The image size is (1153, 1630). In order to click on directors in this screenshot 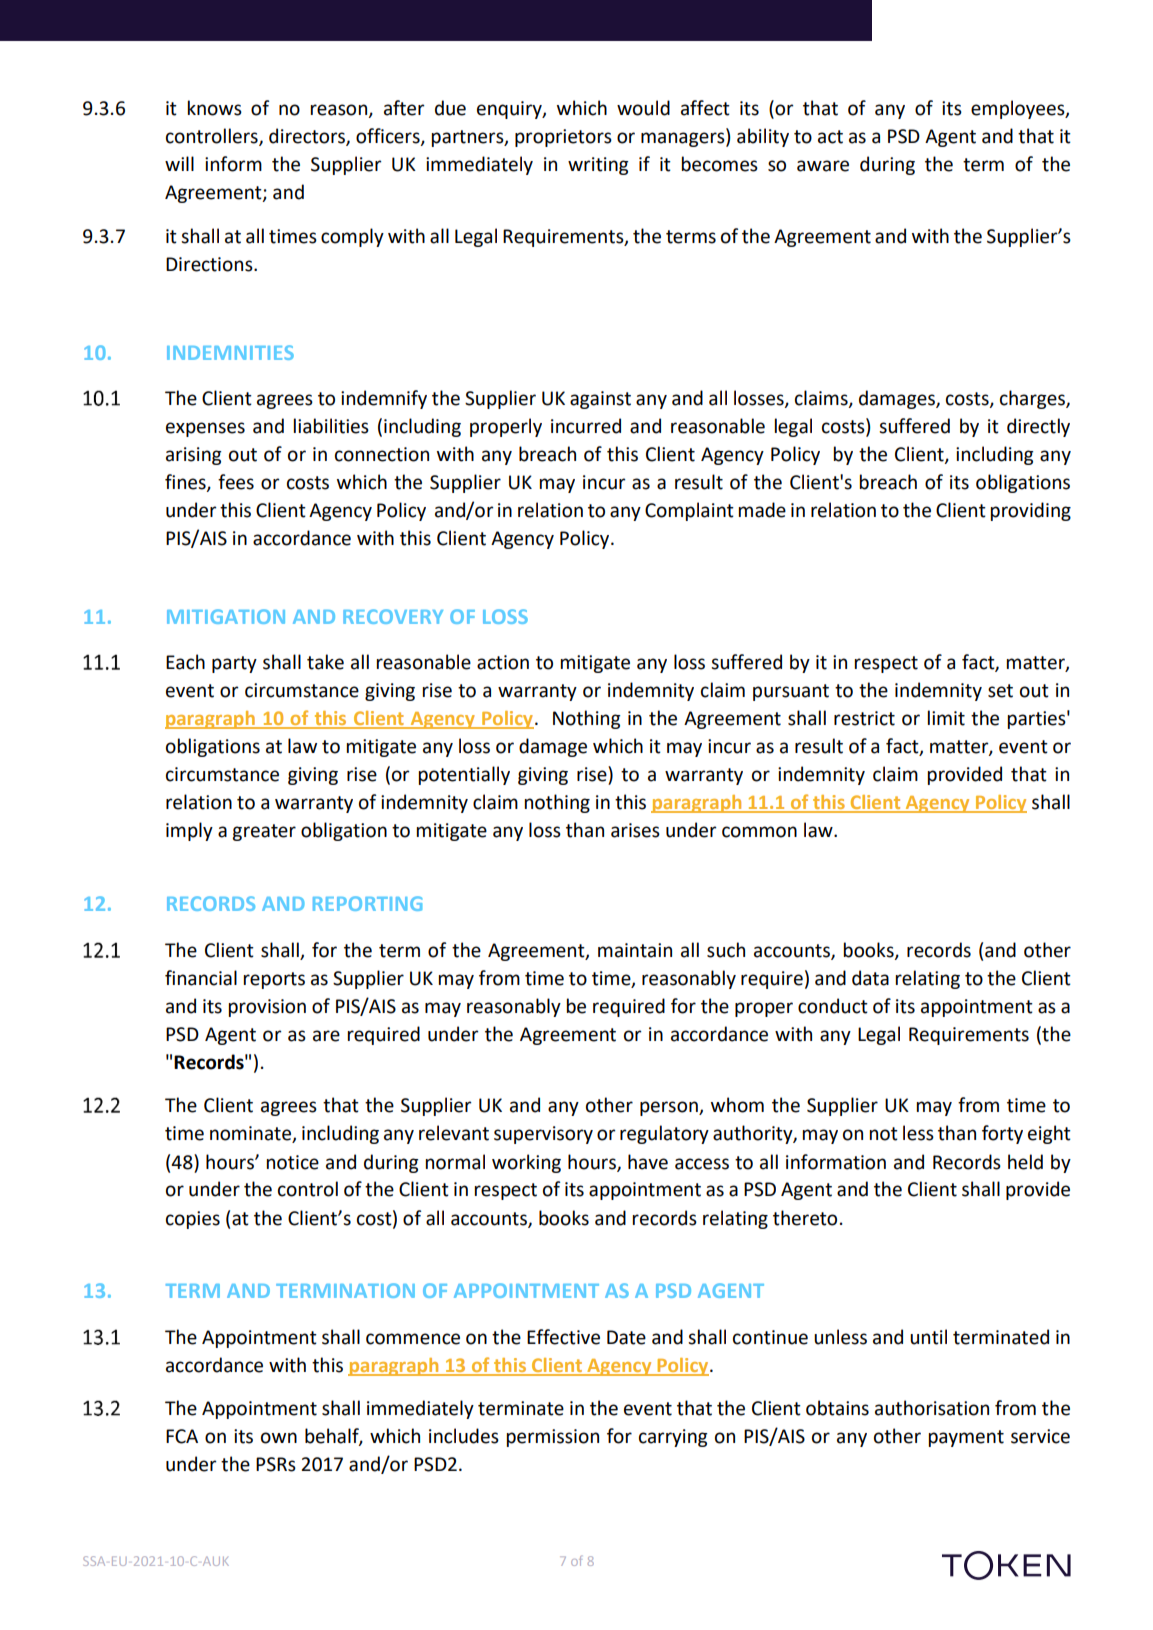, I will do `click(308, 137)`.
